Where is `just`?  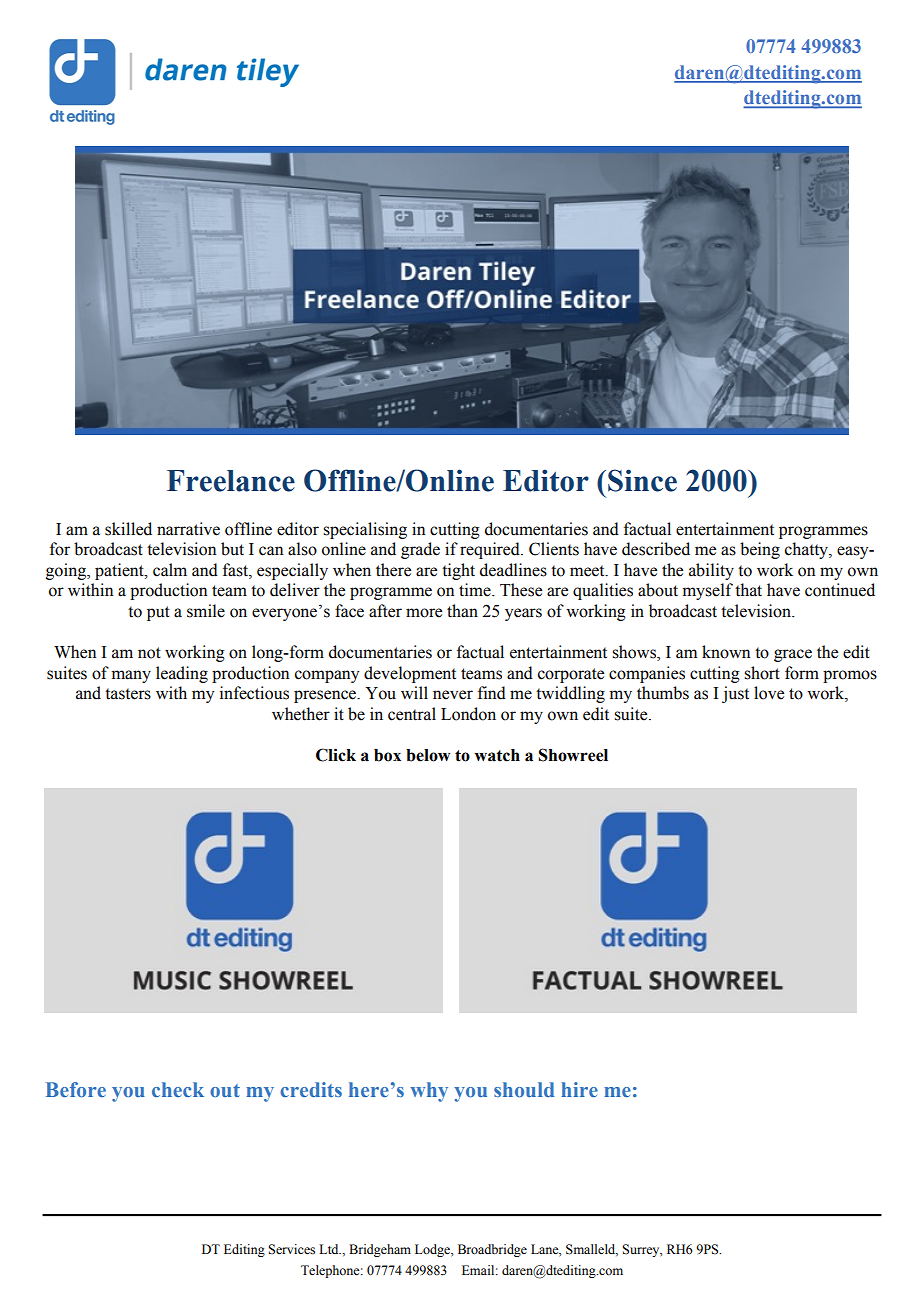 just is located at coordinates (735, 694).
